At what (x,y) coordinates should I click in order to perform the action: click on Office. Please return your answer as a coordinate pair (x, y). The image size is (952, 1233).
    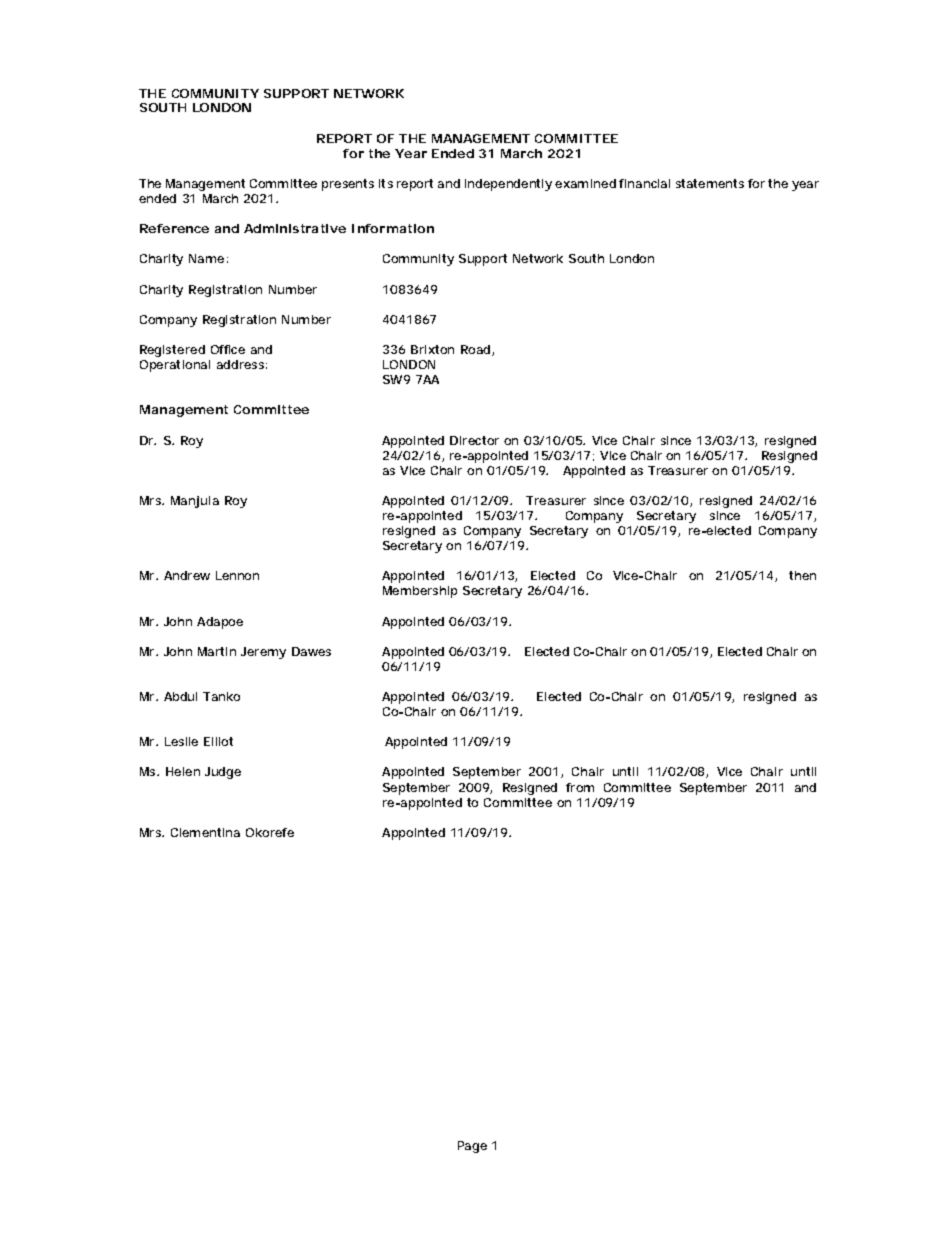
    Looking at the image, I should click on (228, 349).
